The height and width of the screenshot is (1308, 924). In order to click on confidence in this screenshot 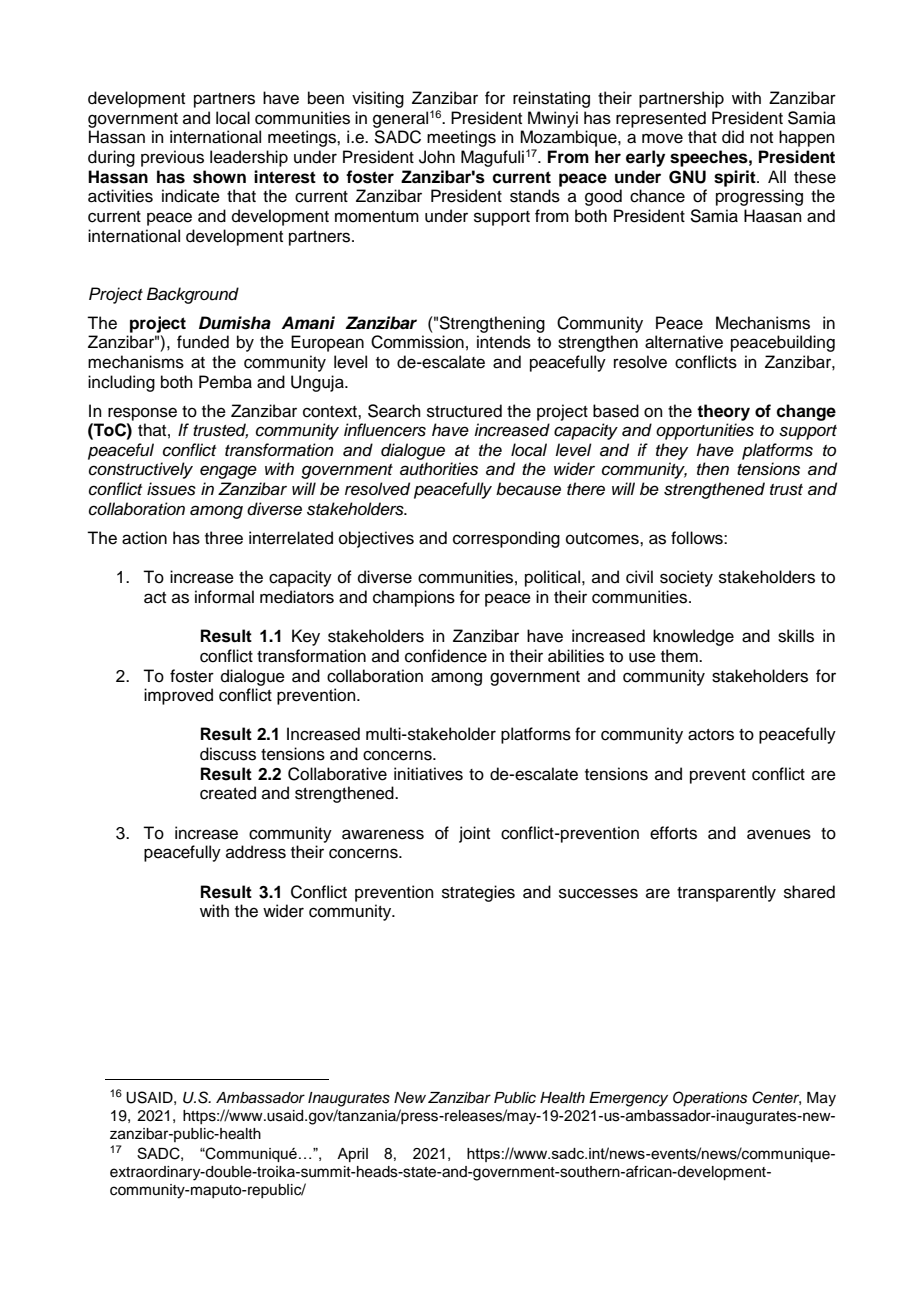, I will do `click(446, 656)`.
